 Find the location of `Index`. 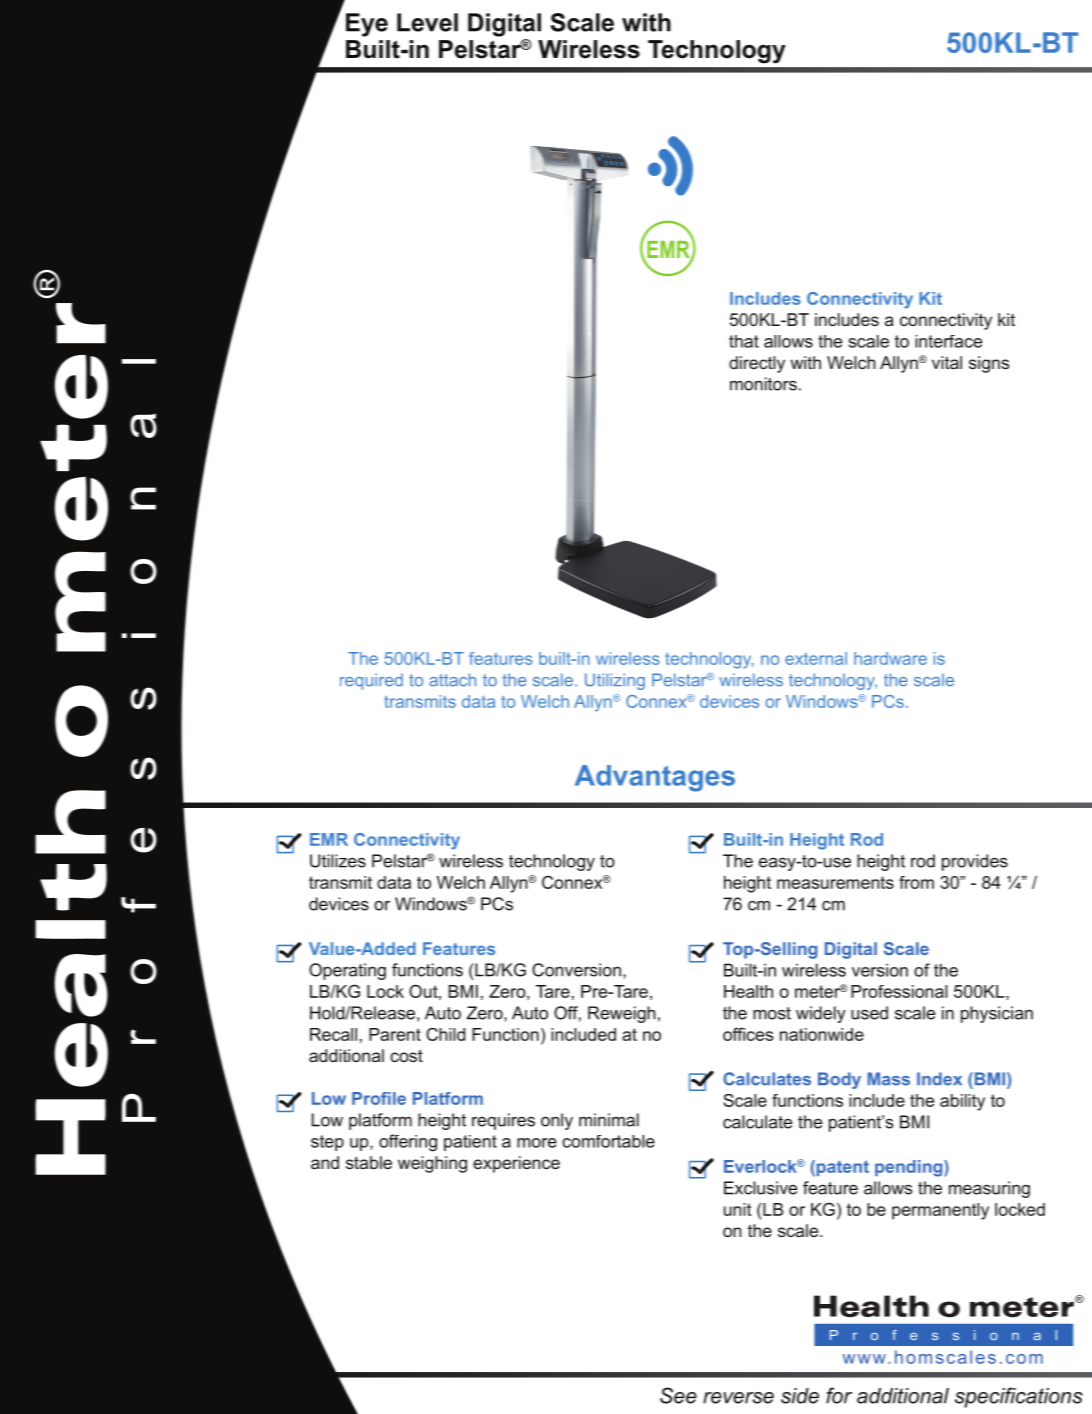

Index is located at coordinates (939, 1079).
